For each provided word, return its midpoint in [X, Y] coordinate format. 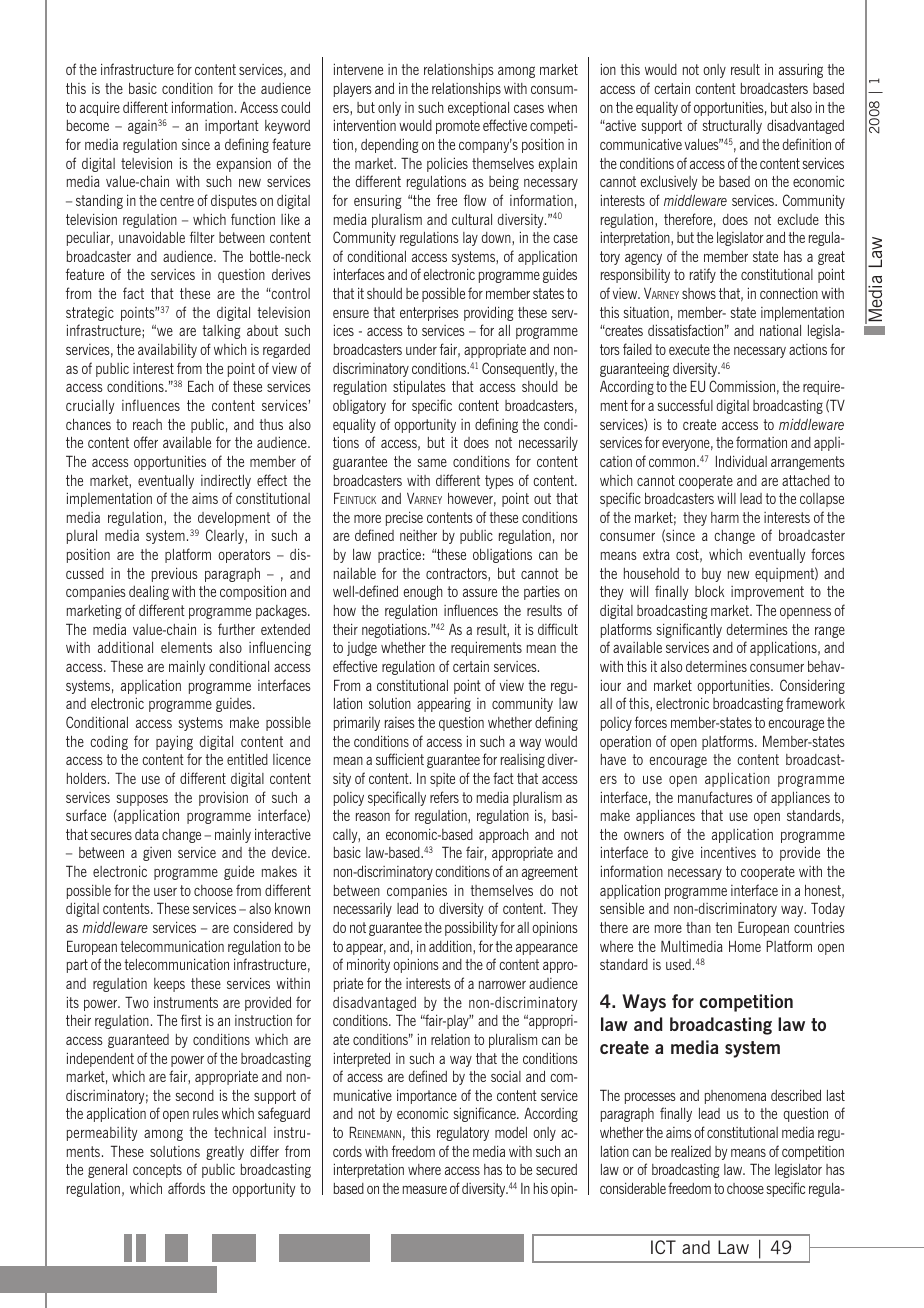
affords [186, 1188]
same [432, 463]
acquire [100, 108]
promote [458, 127]
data [147, 834]
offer [146, 442]
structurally [732, 127]
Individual [741, 461]
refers [444, 797]
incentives [728, 852]
